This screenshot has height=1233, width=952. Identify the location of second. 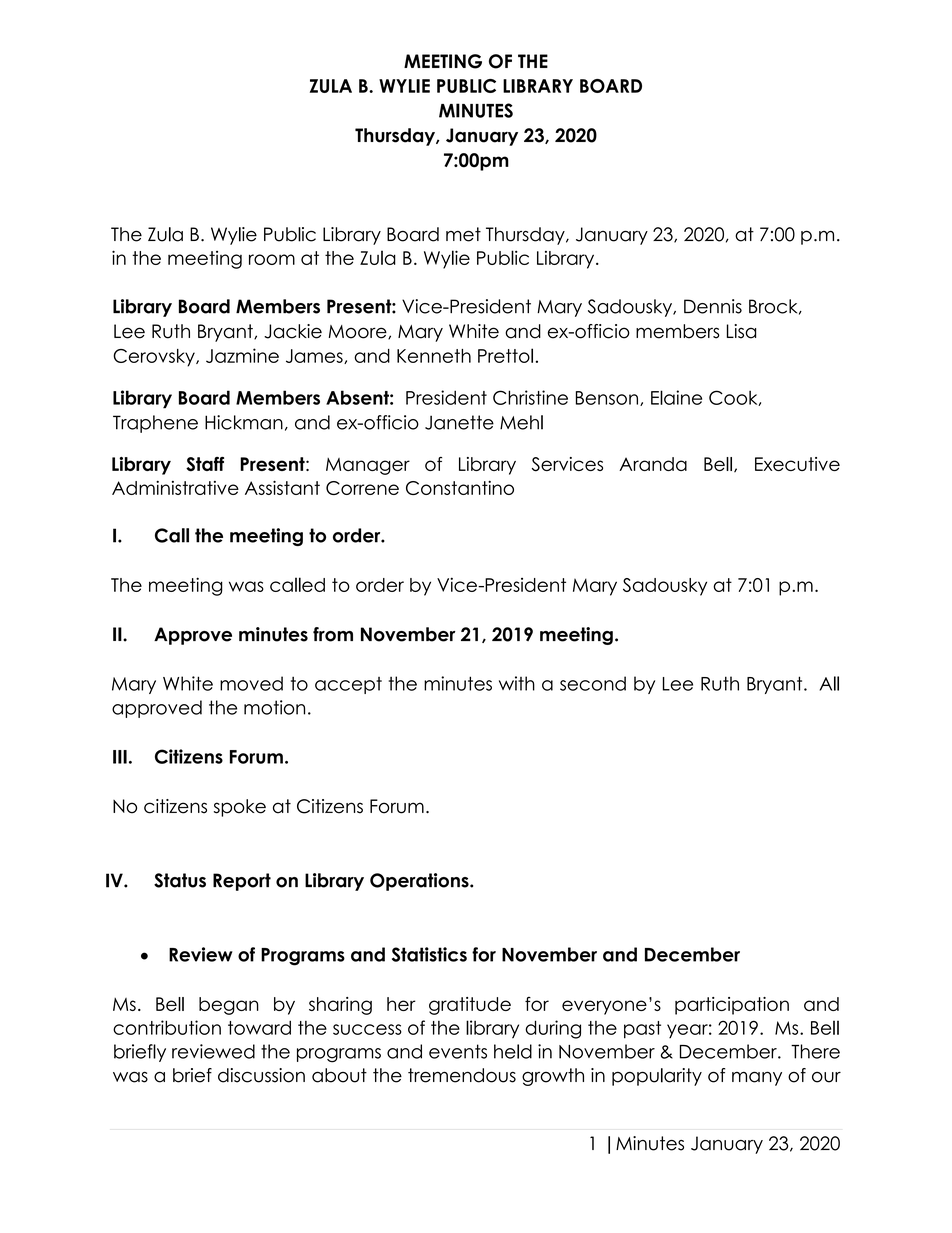
(593, 683).
